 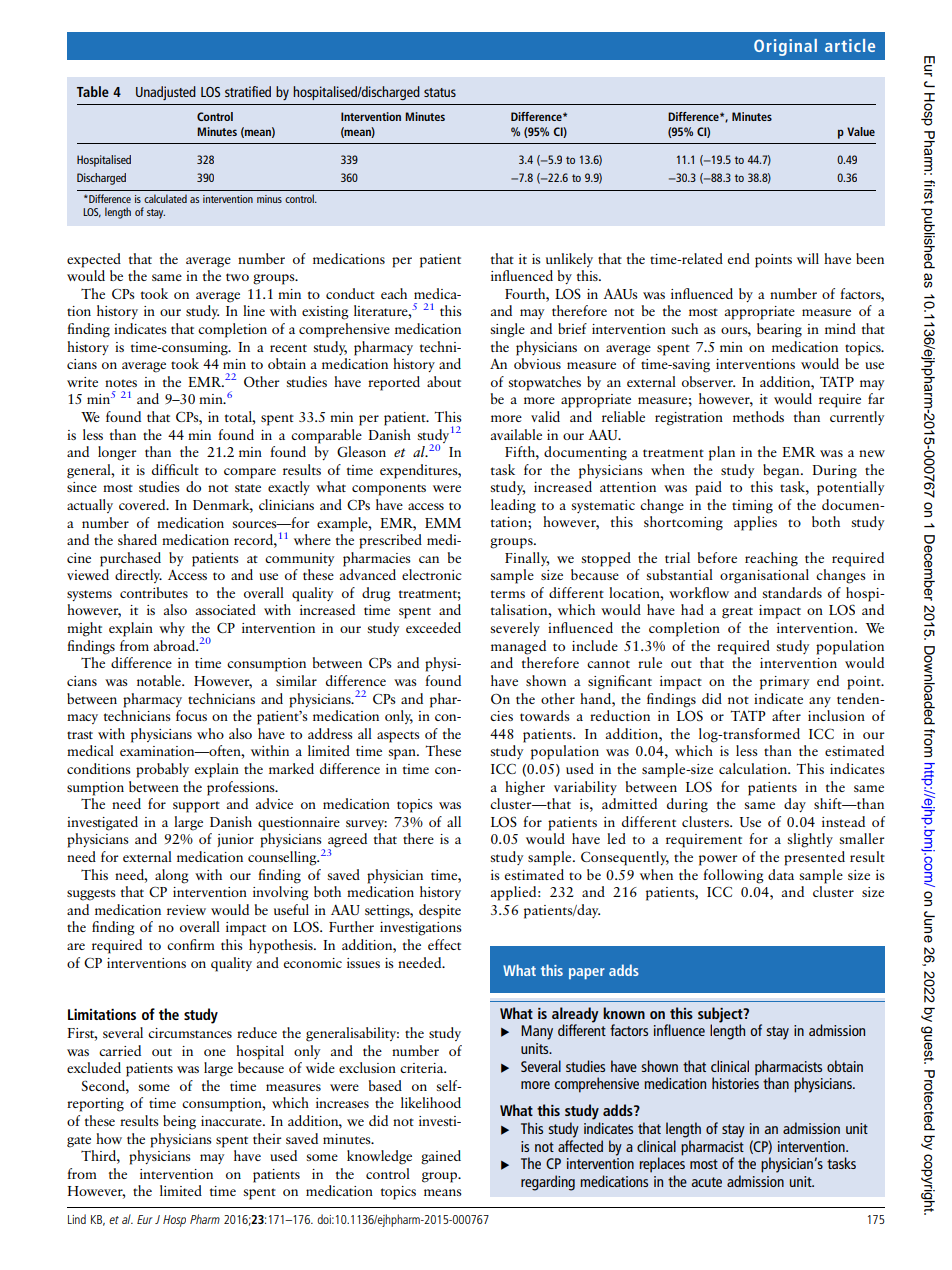 What do you see at coordinates (515, 629) in the image?
I see `severely` at bounding box center [515, 629].
